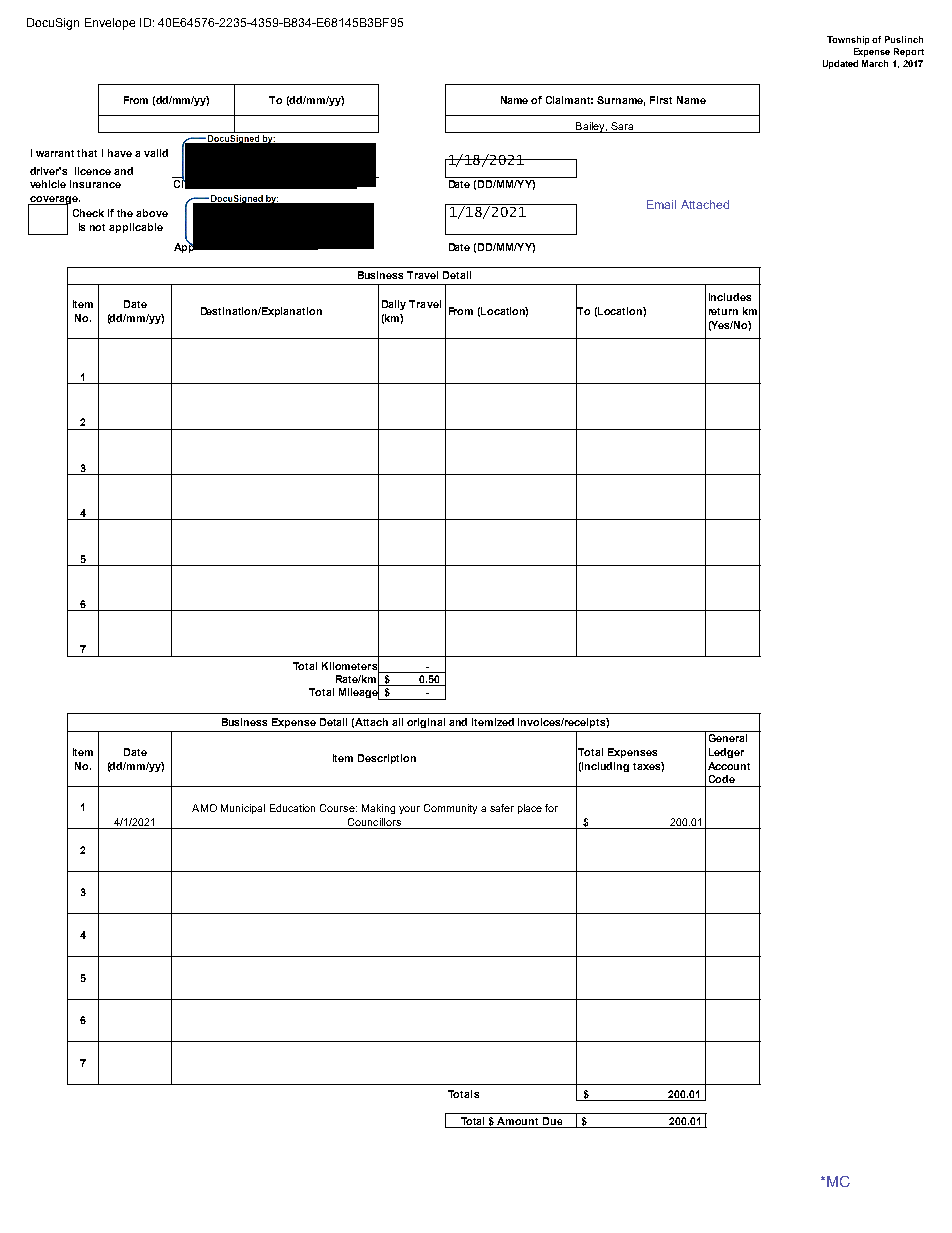 The height and width of the document is (1233, 952). What do you see at coordinates (728, 738) in the document?
I see `General` at bounding box center [728, 738].
